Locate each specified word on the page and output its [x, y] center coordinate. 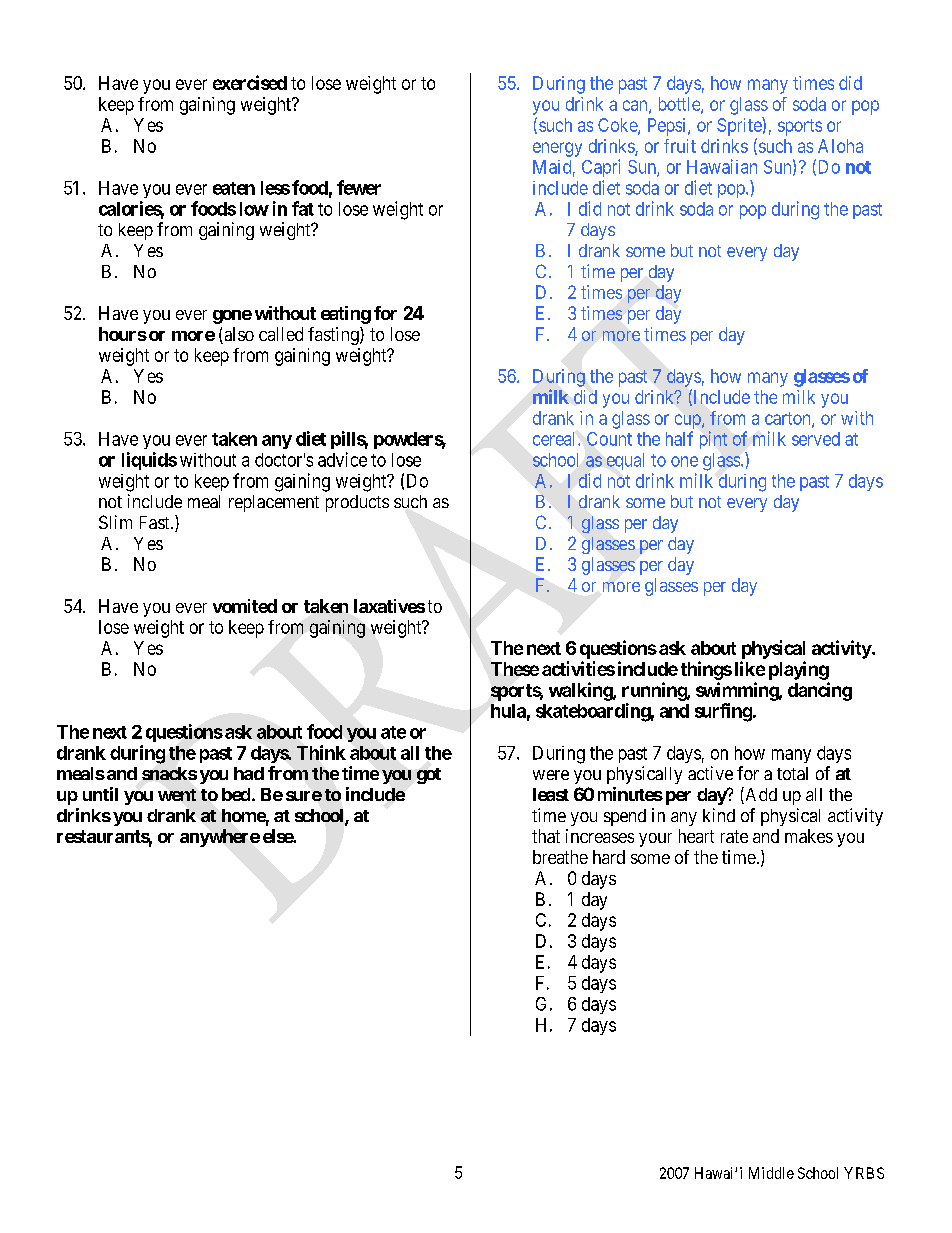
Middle [771, 1173]
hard [609, 857]
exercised [250, 82]
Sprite [740, 126]
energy [557, 149]
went [177, 795]
